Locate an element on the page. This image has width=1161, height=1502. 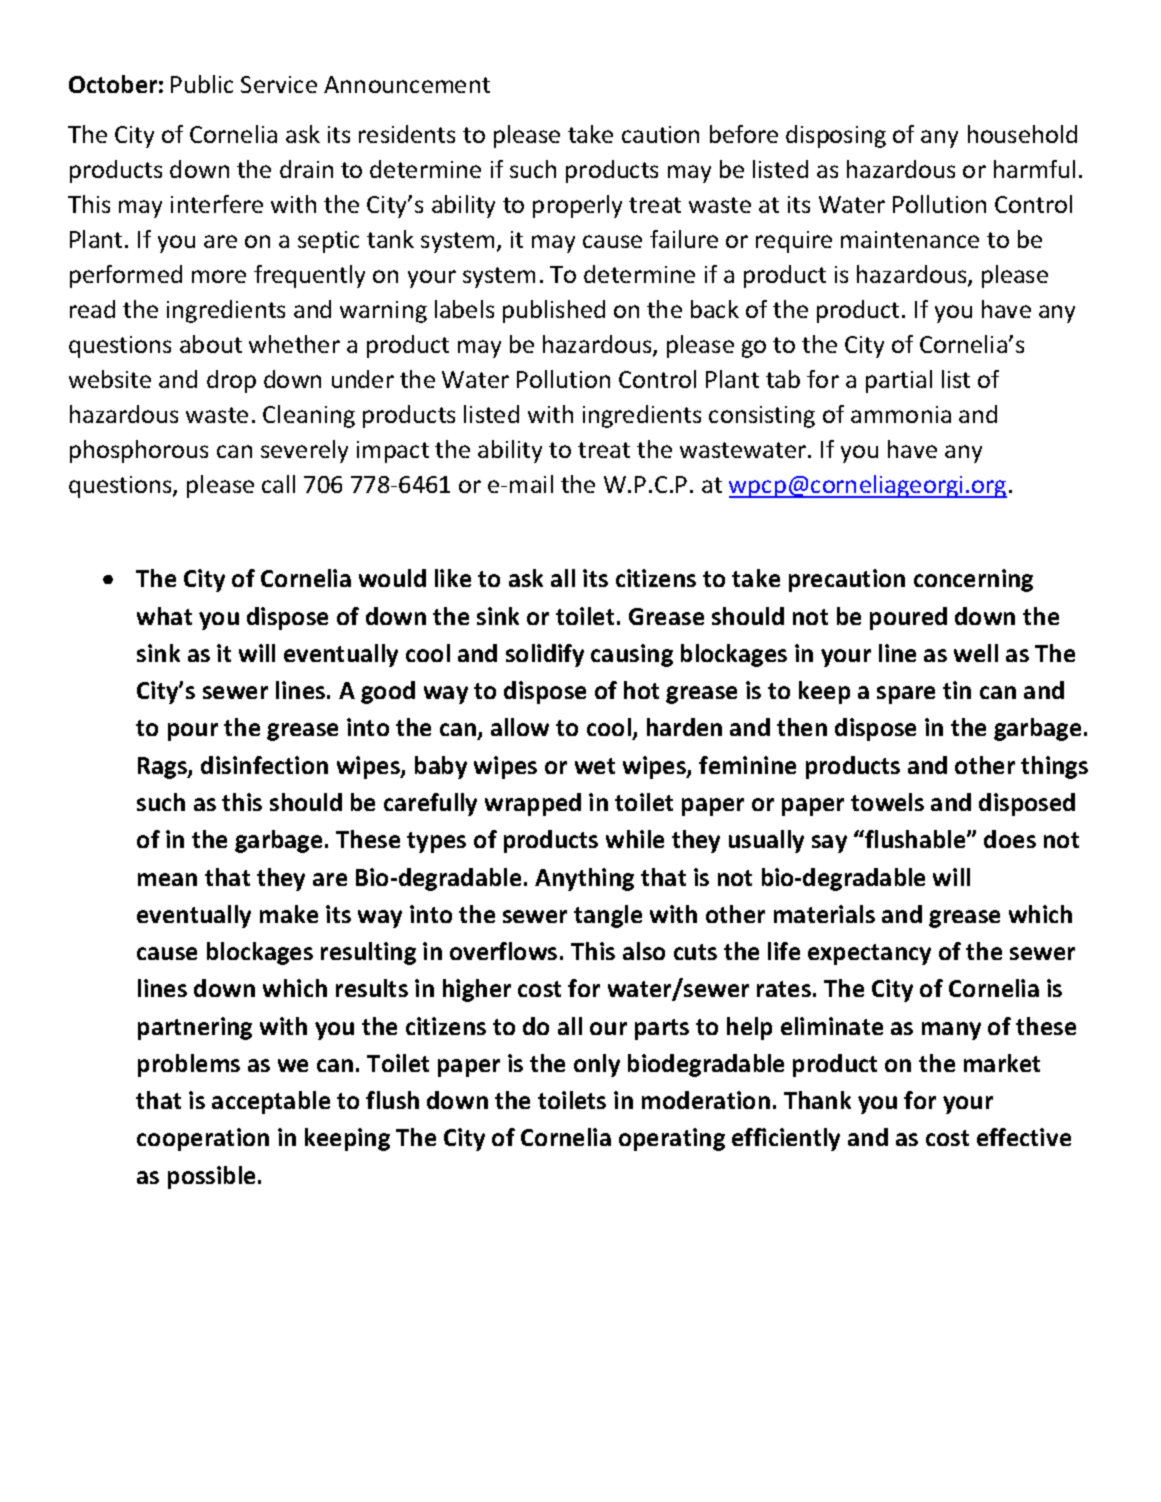
impact is located at coordinates (393, 452).
